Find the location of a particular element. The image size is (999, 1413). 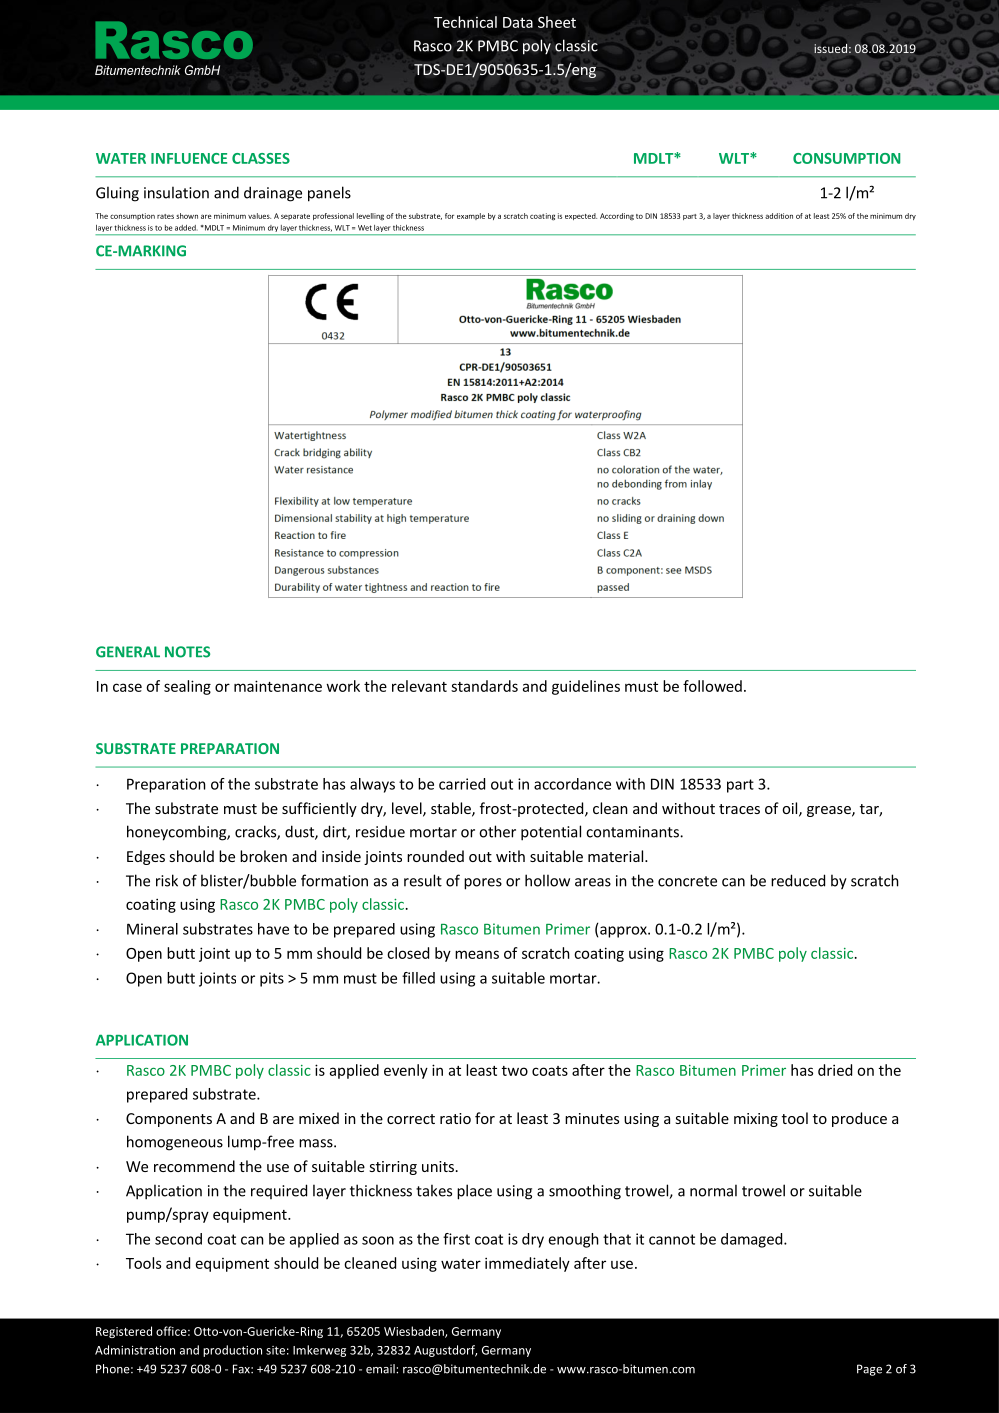

INFLUENCE is located at coordinates (189, 158).
